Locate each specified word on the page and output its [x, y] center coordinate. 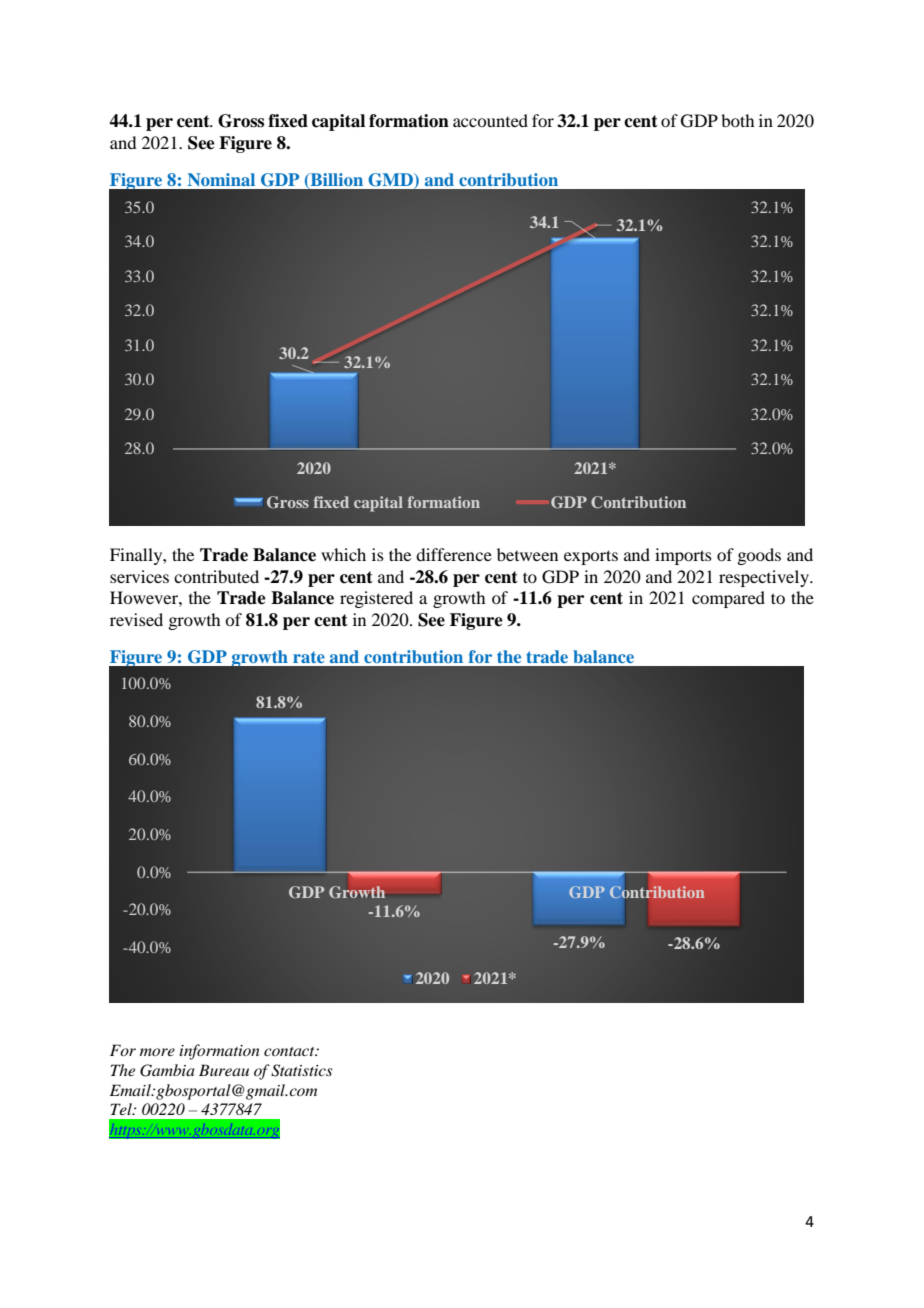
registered [376, 599]
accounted [490, 120]
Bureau [224, 1070]
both [737, 120]
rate [309, 657]
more [157, 1052]
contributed [216, 576]
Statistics [302, 1070]
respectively [765, 578]
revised [136, 619]
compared [728, 599]
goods [759, 556]
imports [683, 556]
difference [454, 554]
